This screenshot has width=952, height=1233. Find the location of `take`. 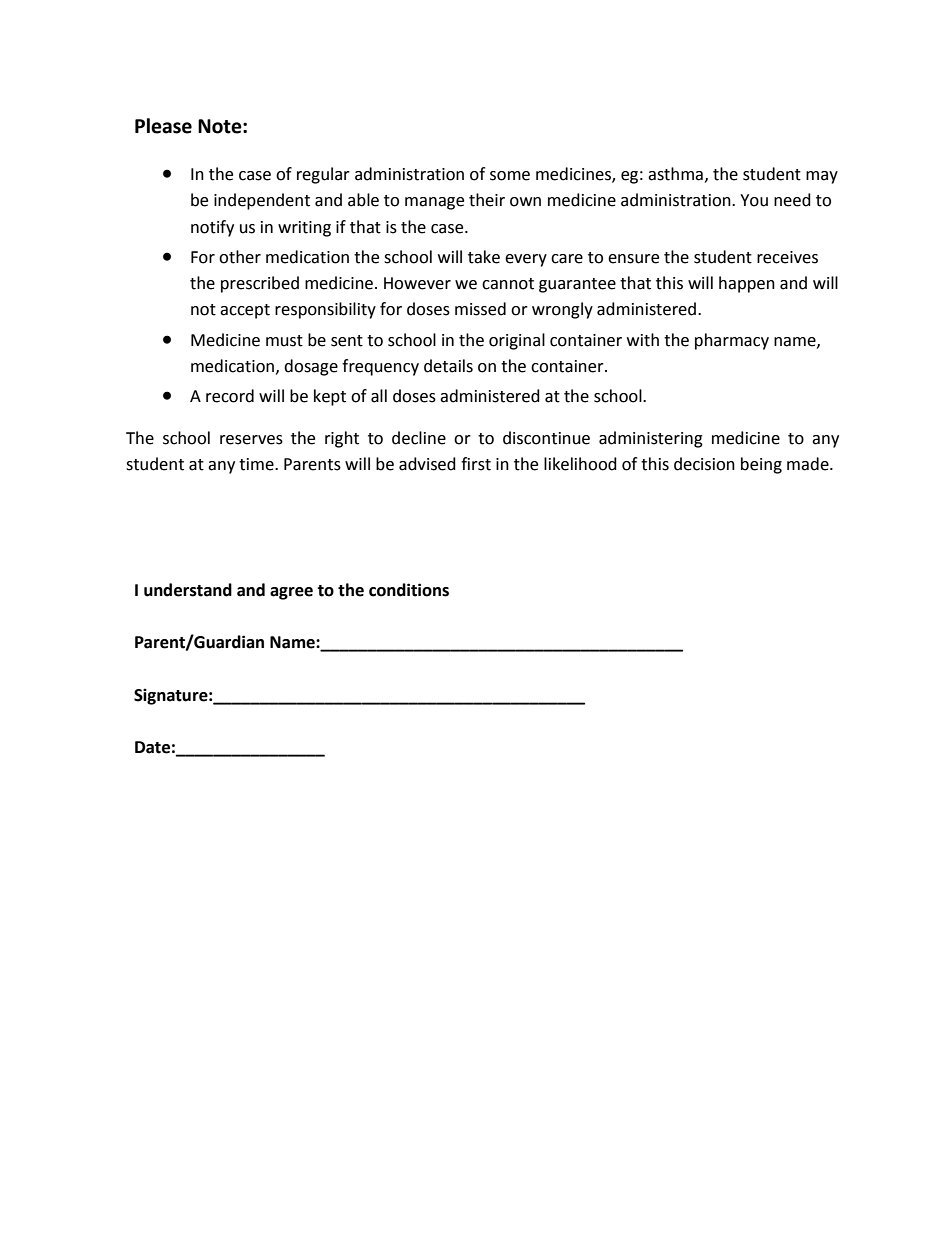

take is located at coordinates (484, 257).
